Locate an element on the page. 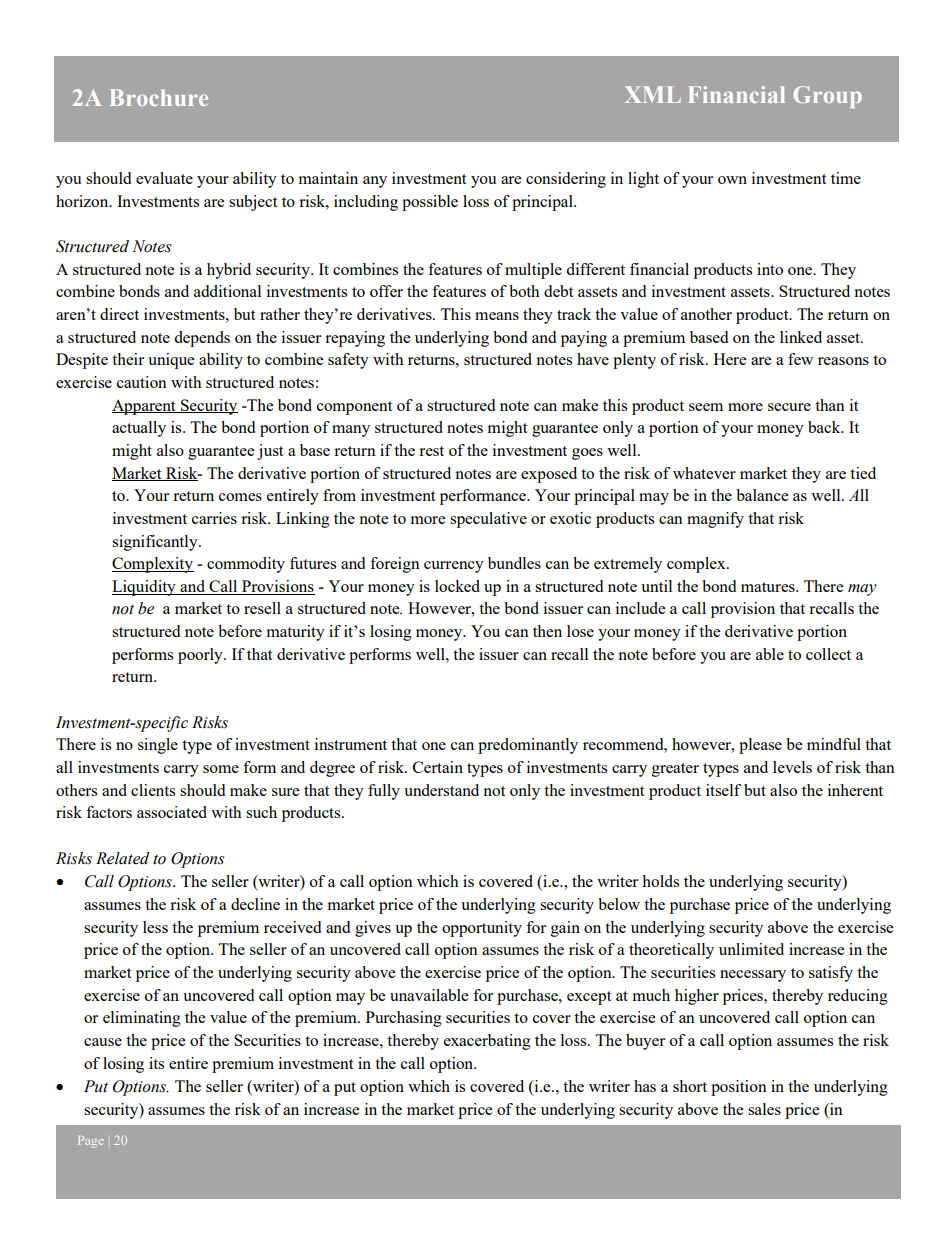 The height and width of the page is (1233, 952). possible is located at coordinates (430, 203).
